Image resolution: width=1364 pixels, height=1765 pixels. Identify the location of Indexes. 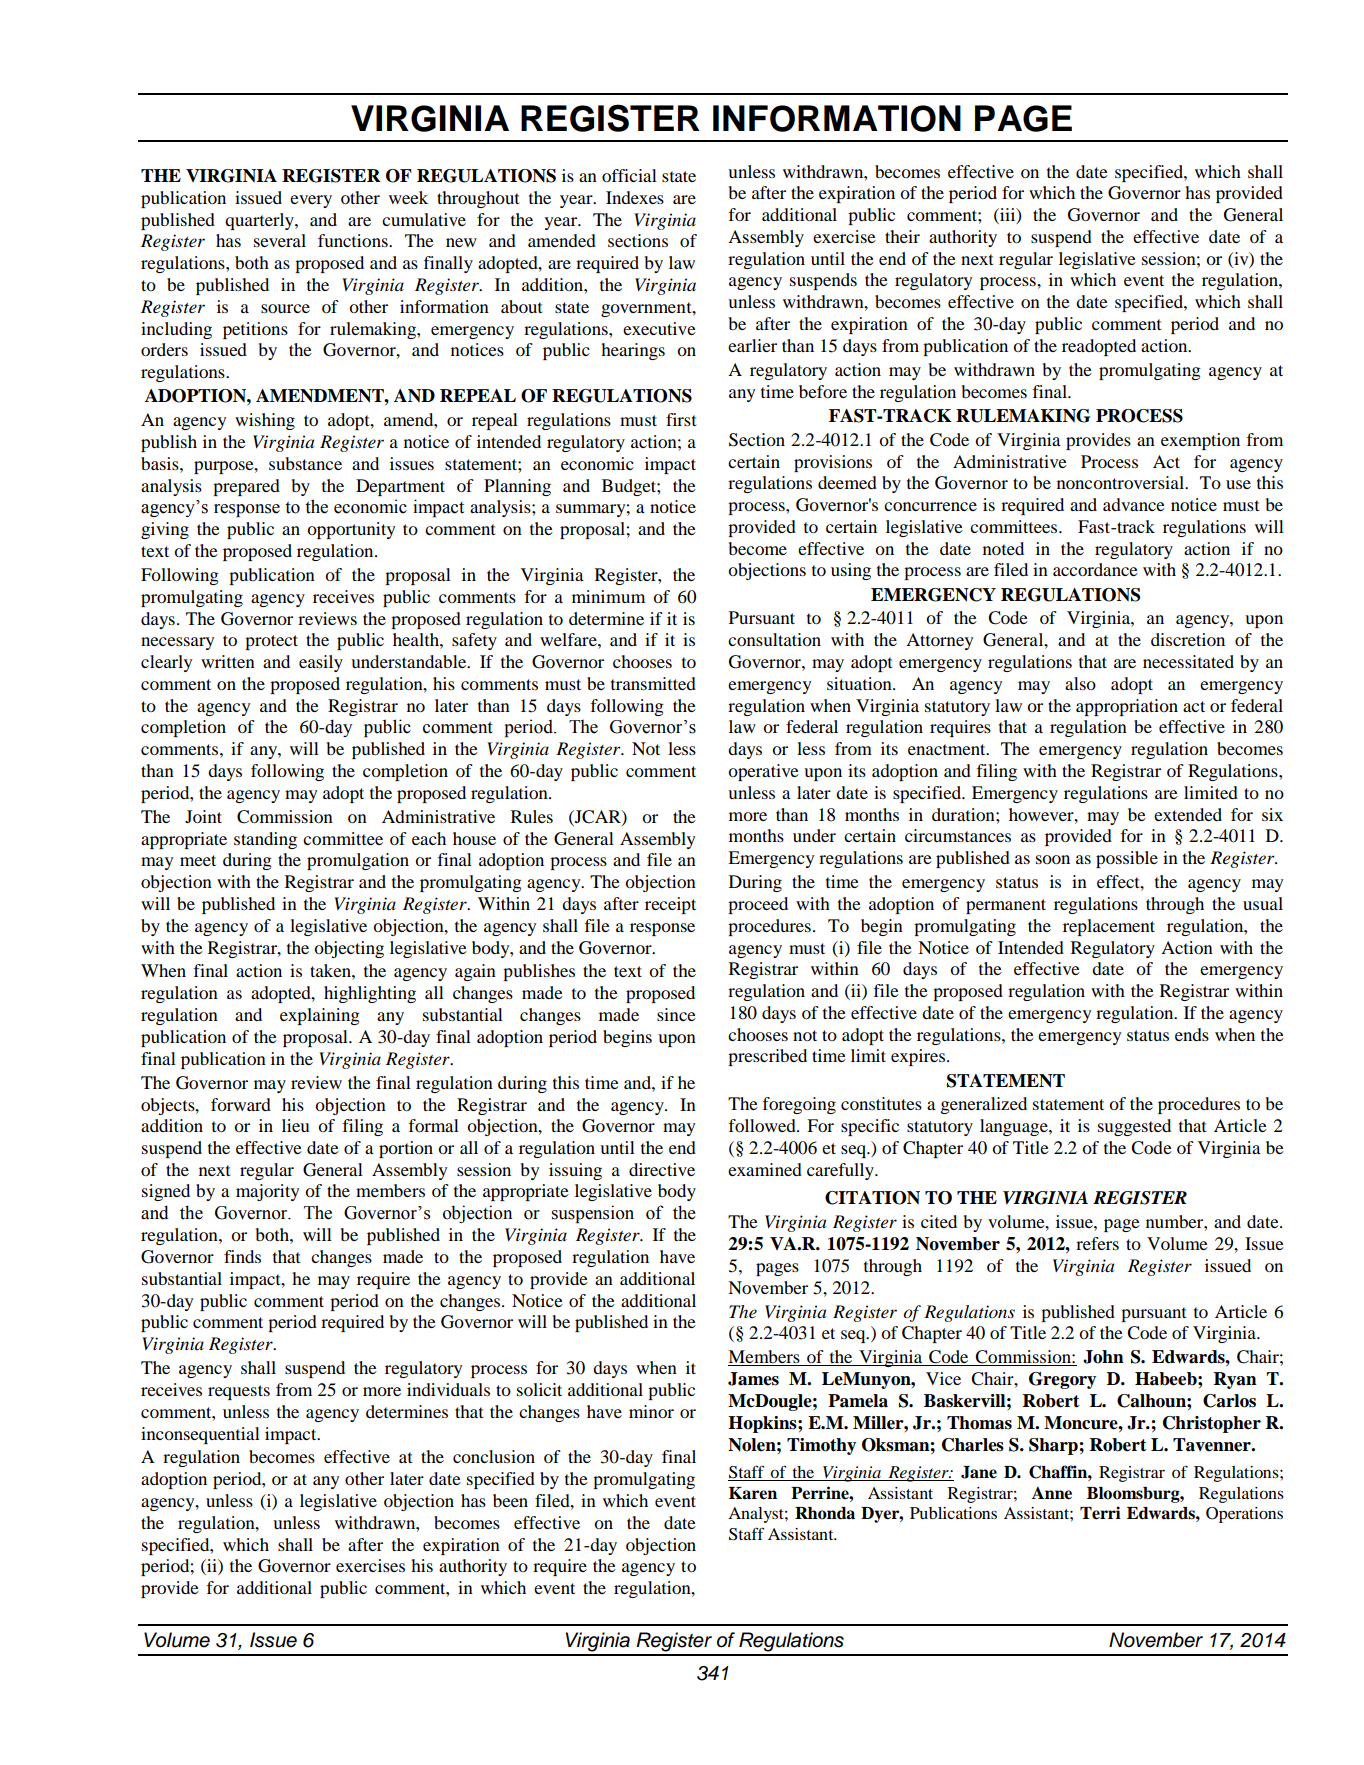
(635, 197).
